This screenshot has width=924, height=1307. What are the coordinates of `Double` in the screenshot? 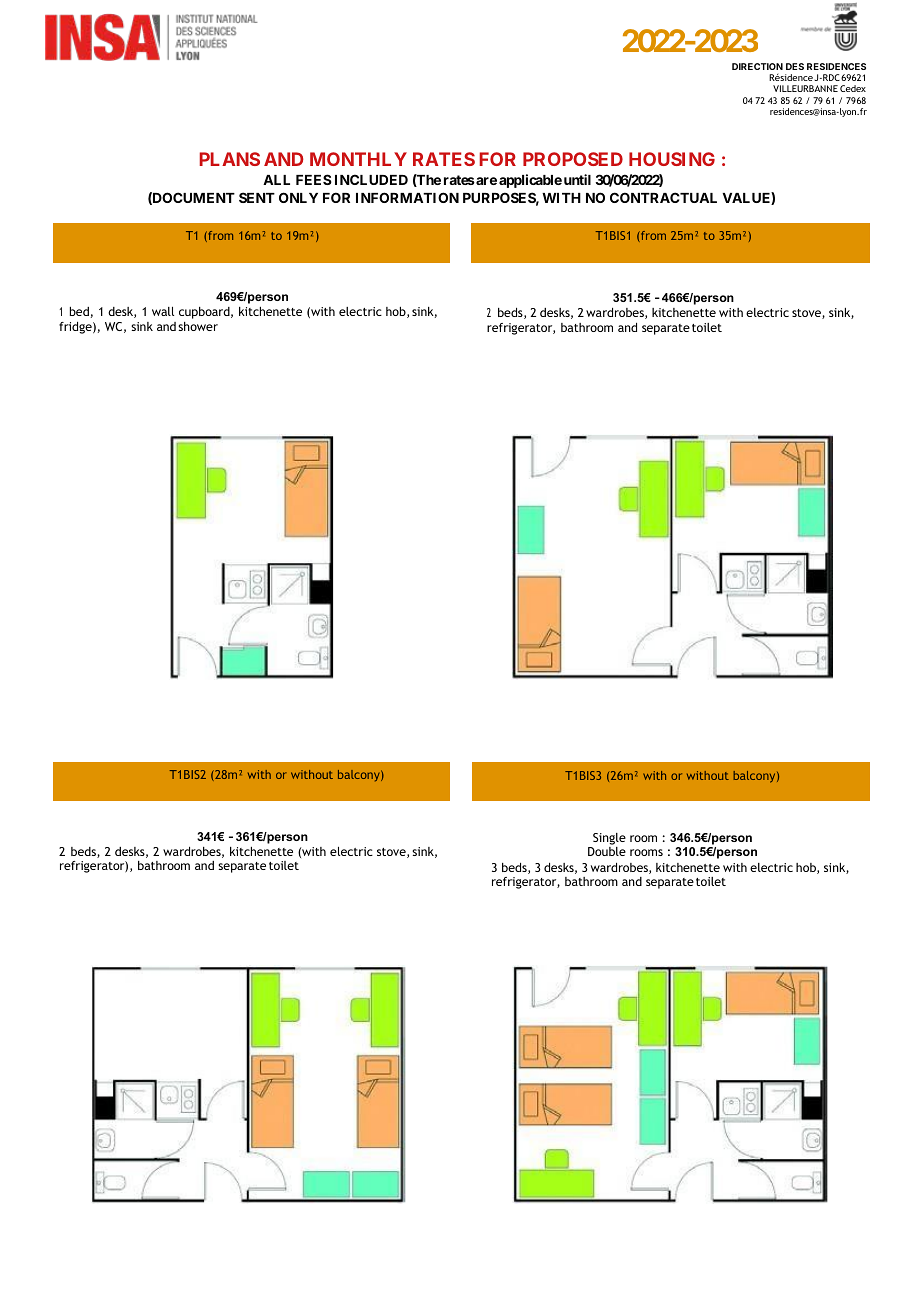 It's located at (607, 851).
